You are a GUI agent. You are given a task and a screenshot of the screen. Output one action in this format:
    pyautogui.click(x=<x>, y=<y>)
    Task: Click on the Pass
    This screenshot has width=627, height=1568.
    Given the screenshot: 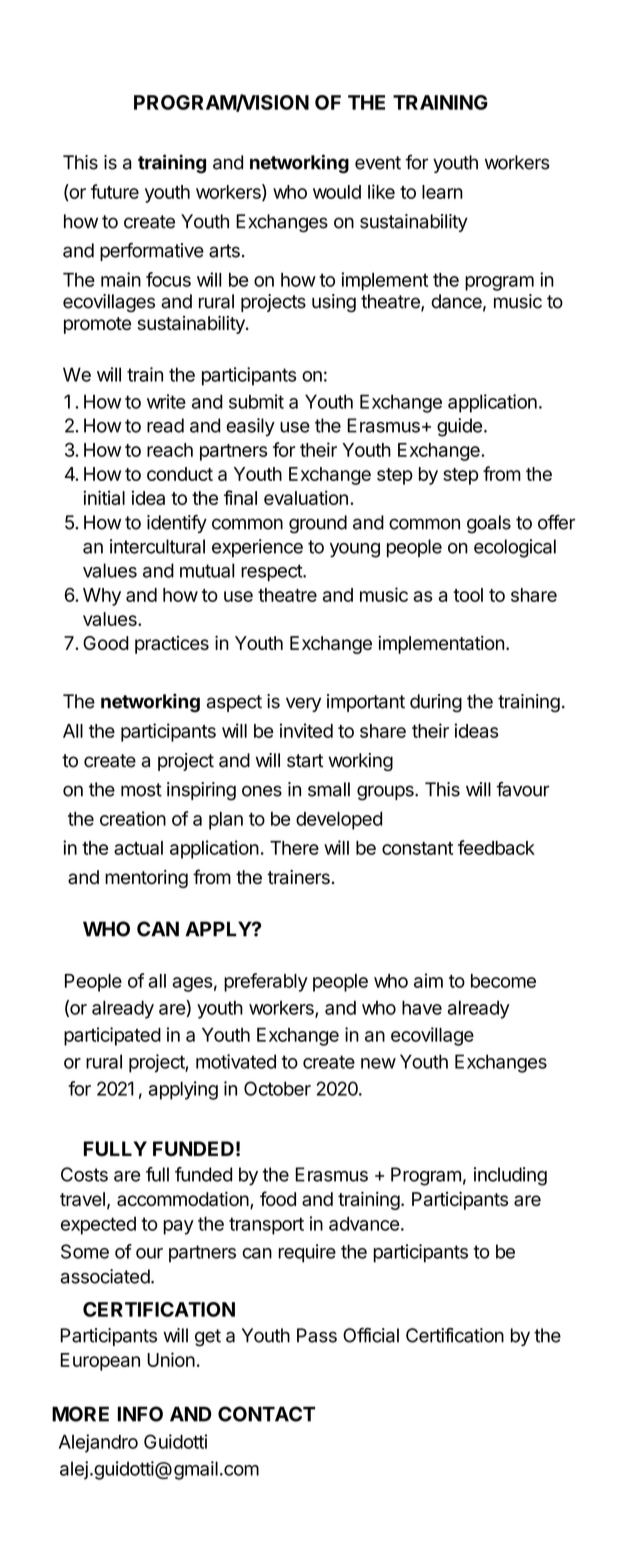 What is the action you would take?
    pyautogui.click(x=317, y=1335)
